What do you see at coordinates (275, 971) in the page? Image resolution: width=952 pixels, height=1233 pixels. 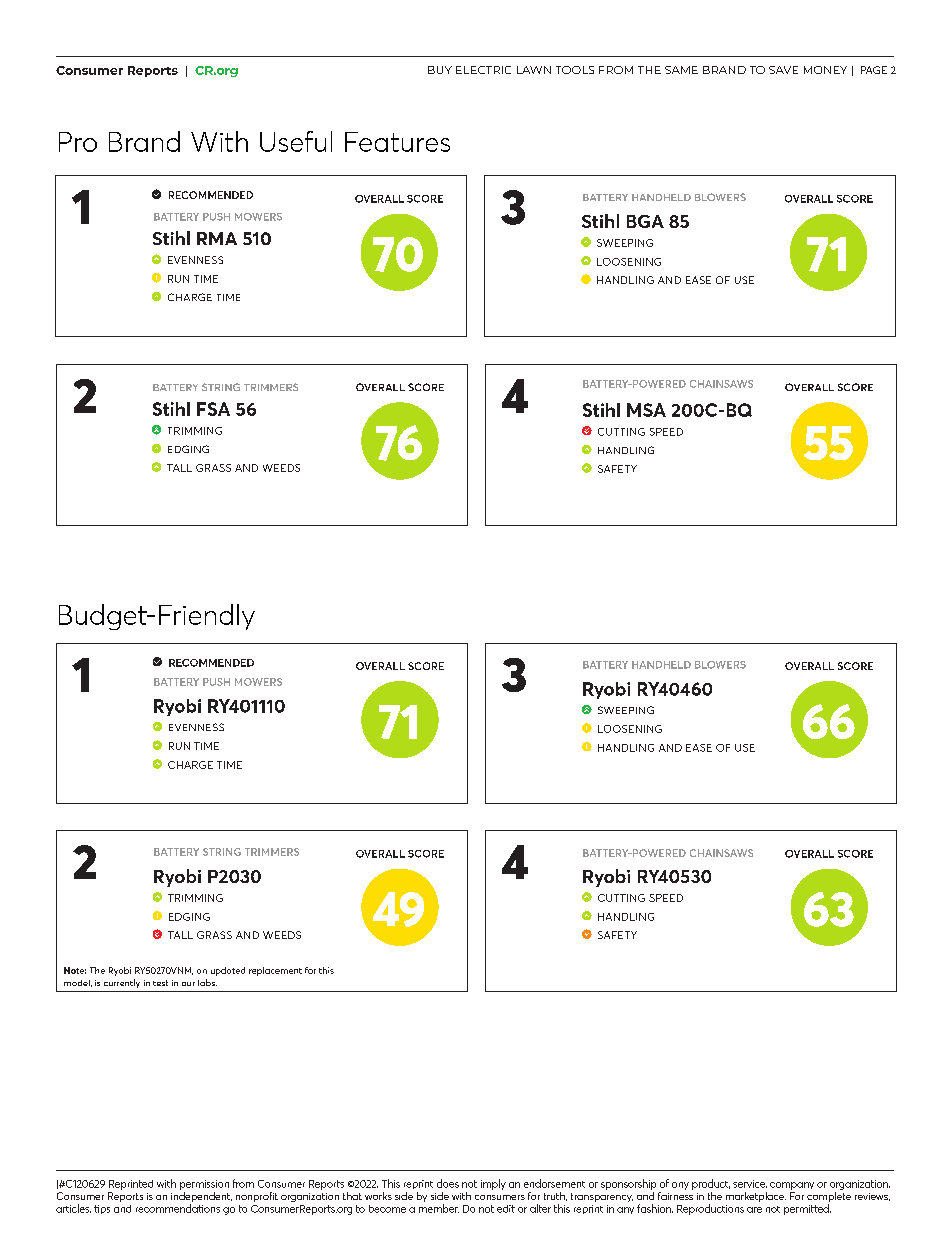 I see `replacement` at bounding box center [275, 971].
